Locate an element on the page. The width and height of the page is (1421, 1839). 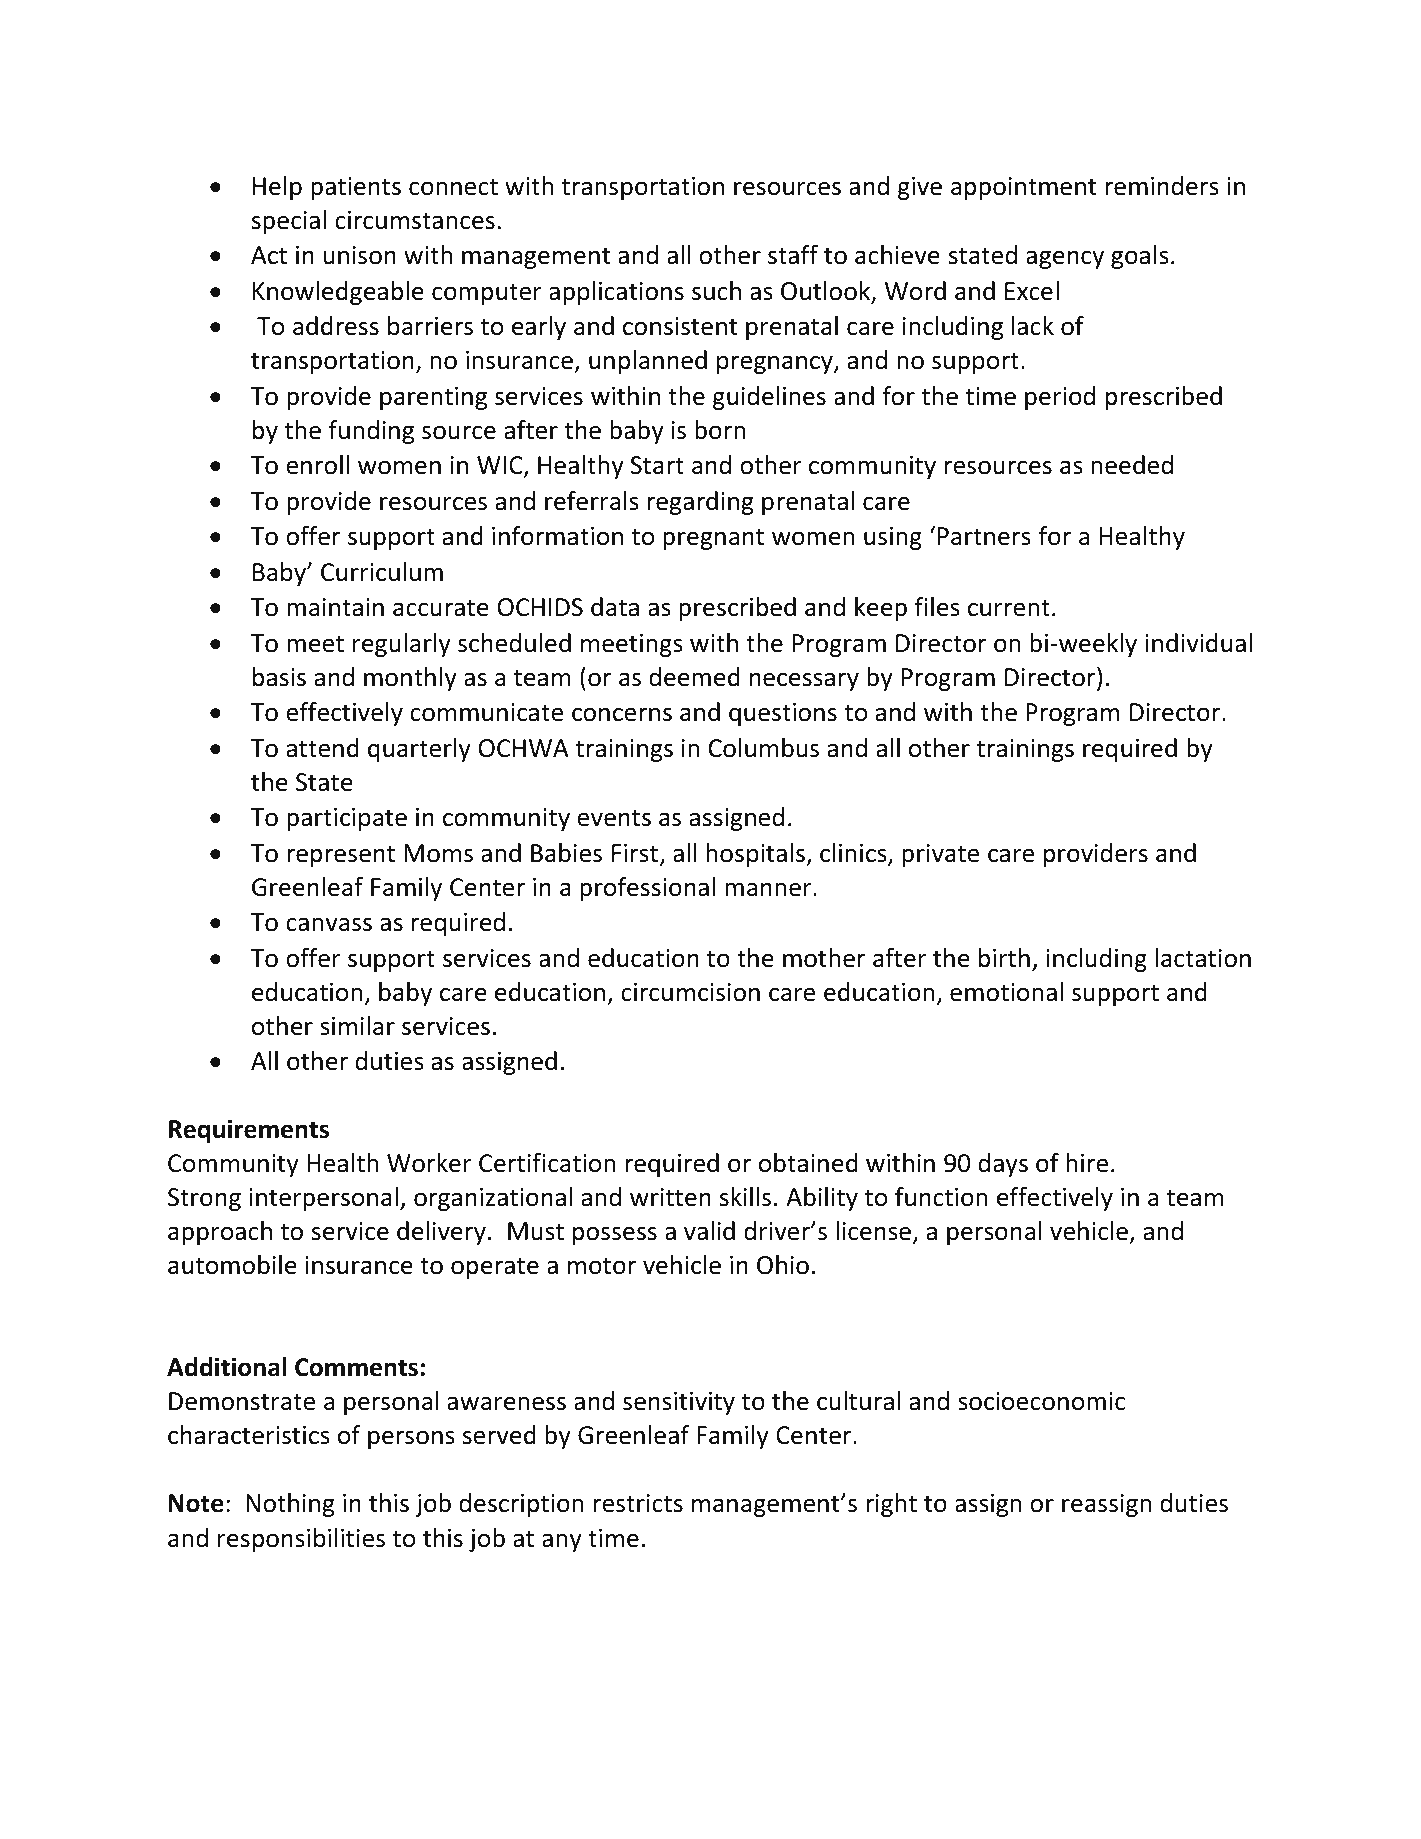
special is located at coordinates (289, 222).
